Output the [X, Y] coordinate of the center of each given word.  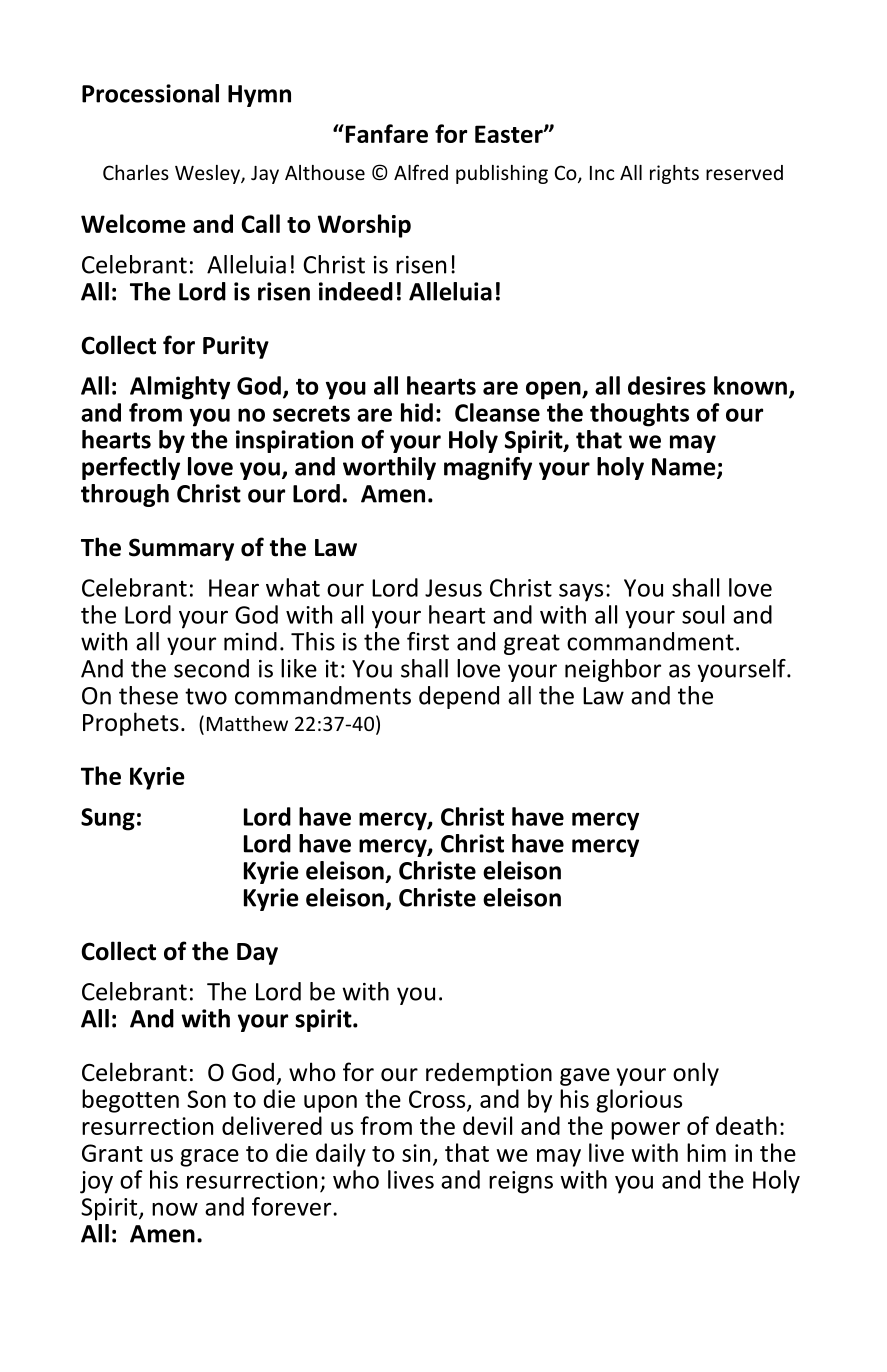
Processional [150, 93]
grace [209, 1158]
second [211, 668]
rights [674, 174]
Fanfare [385, 133]
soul [703, 614]
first [428, 641]
